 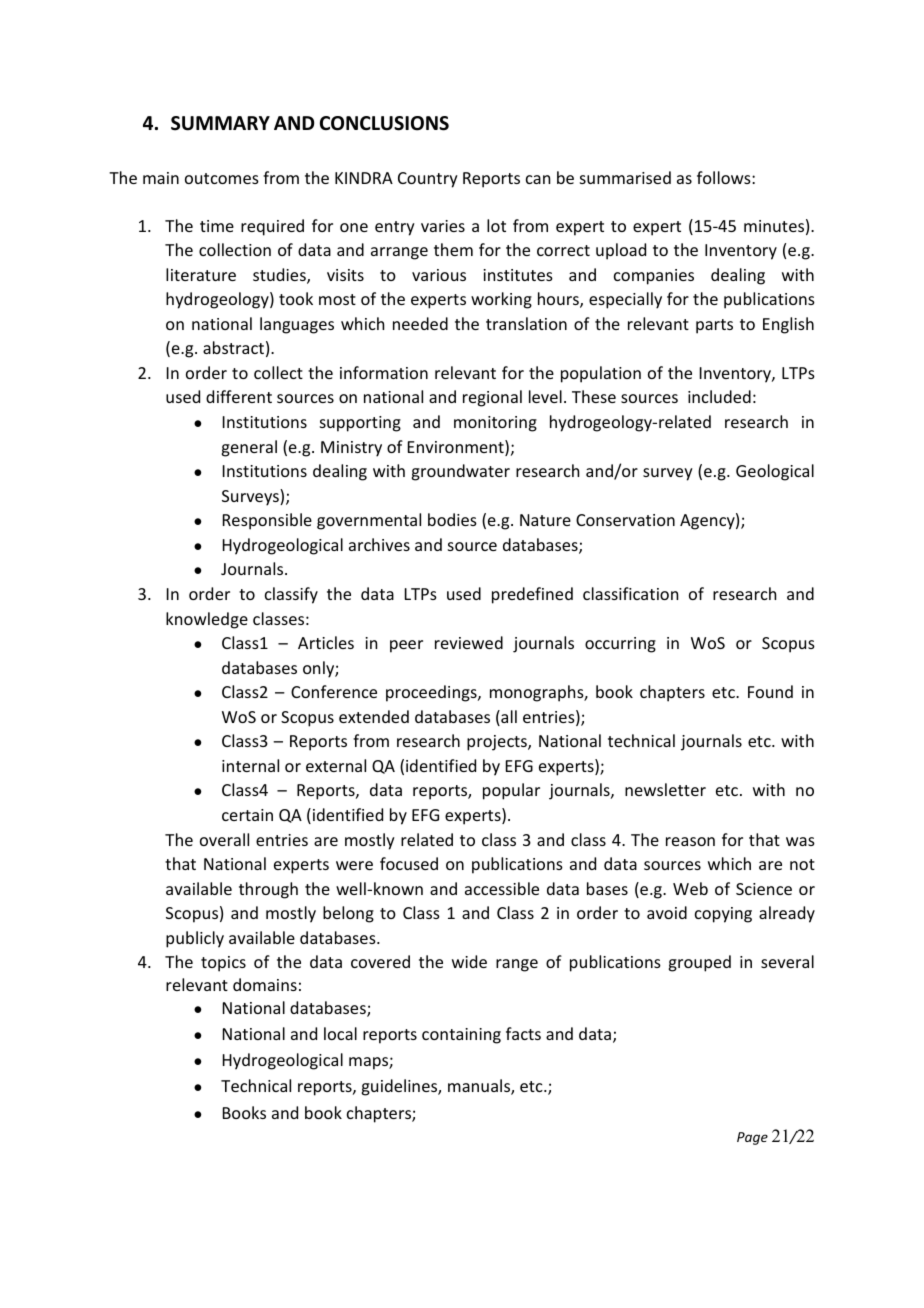 I want to click on can, so click(x=538, y=179).
